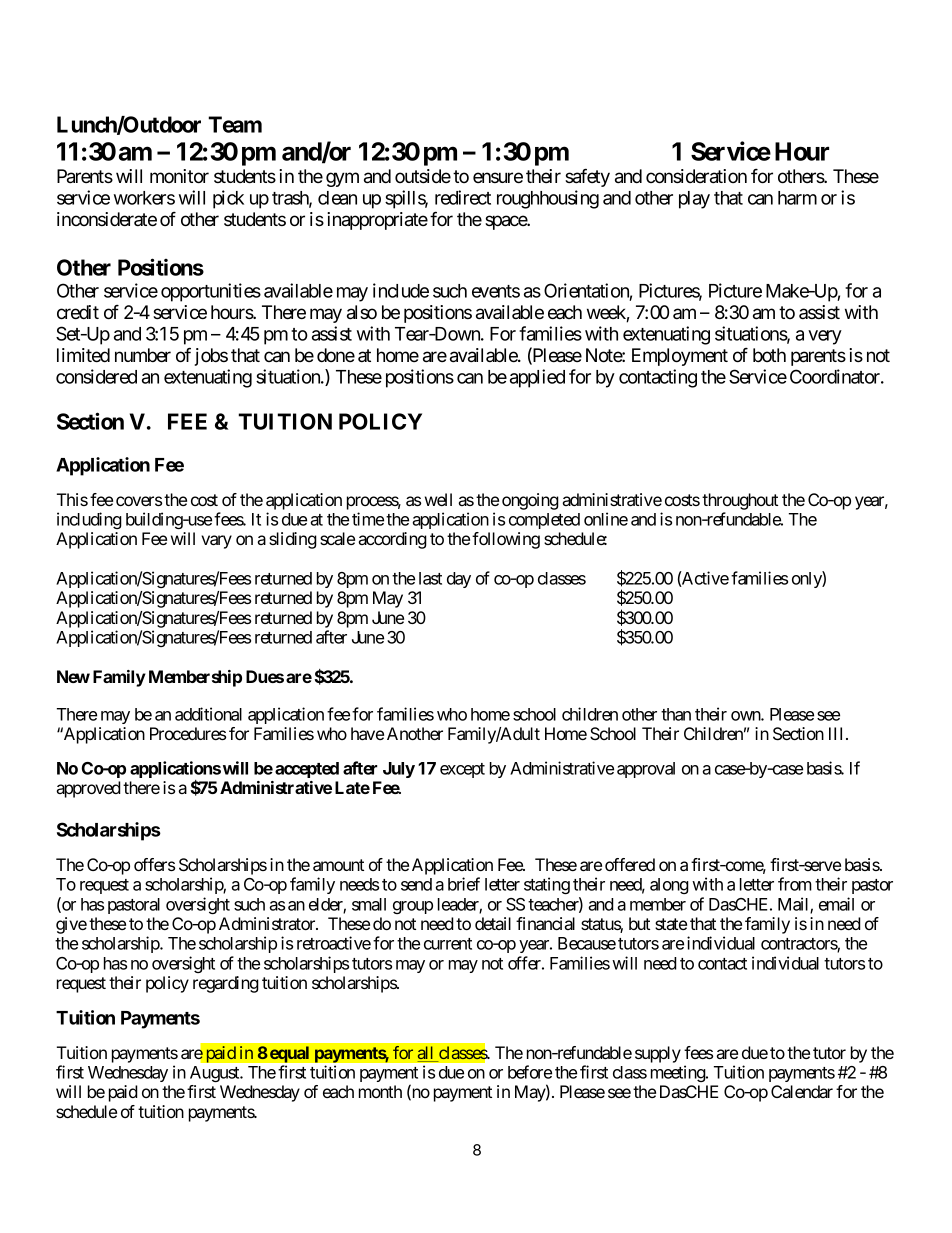 This screenshot has height=1233, width=952. What do you see at coordinates (430, 578) in the screenshot?
I see `last` at bounding box center [430, 578].
